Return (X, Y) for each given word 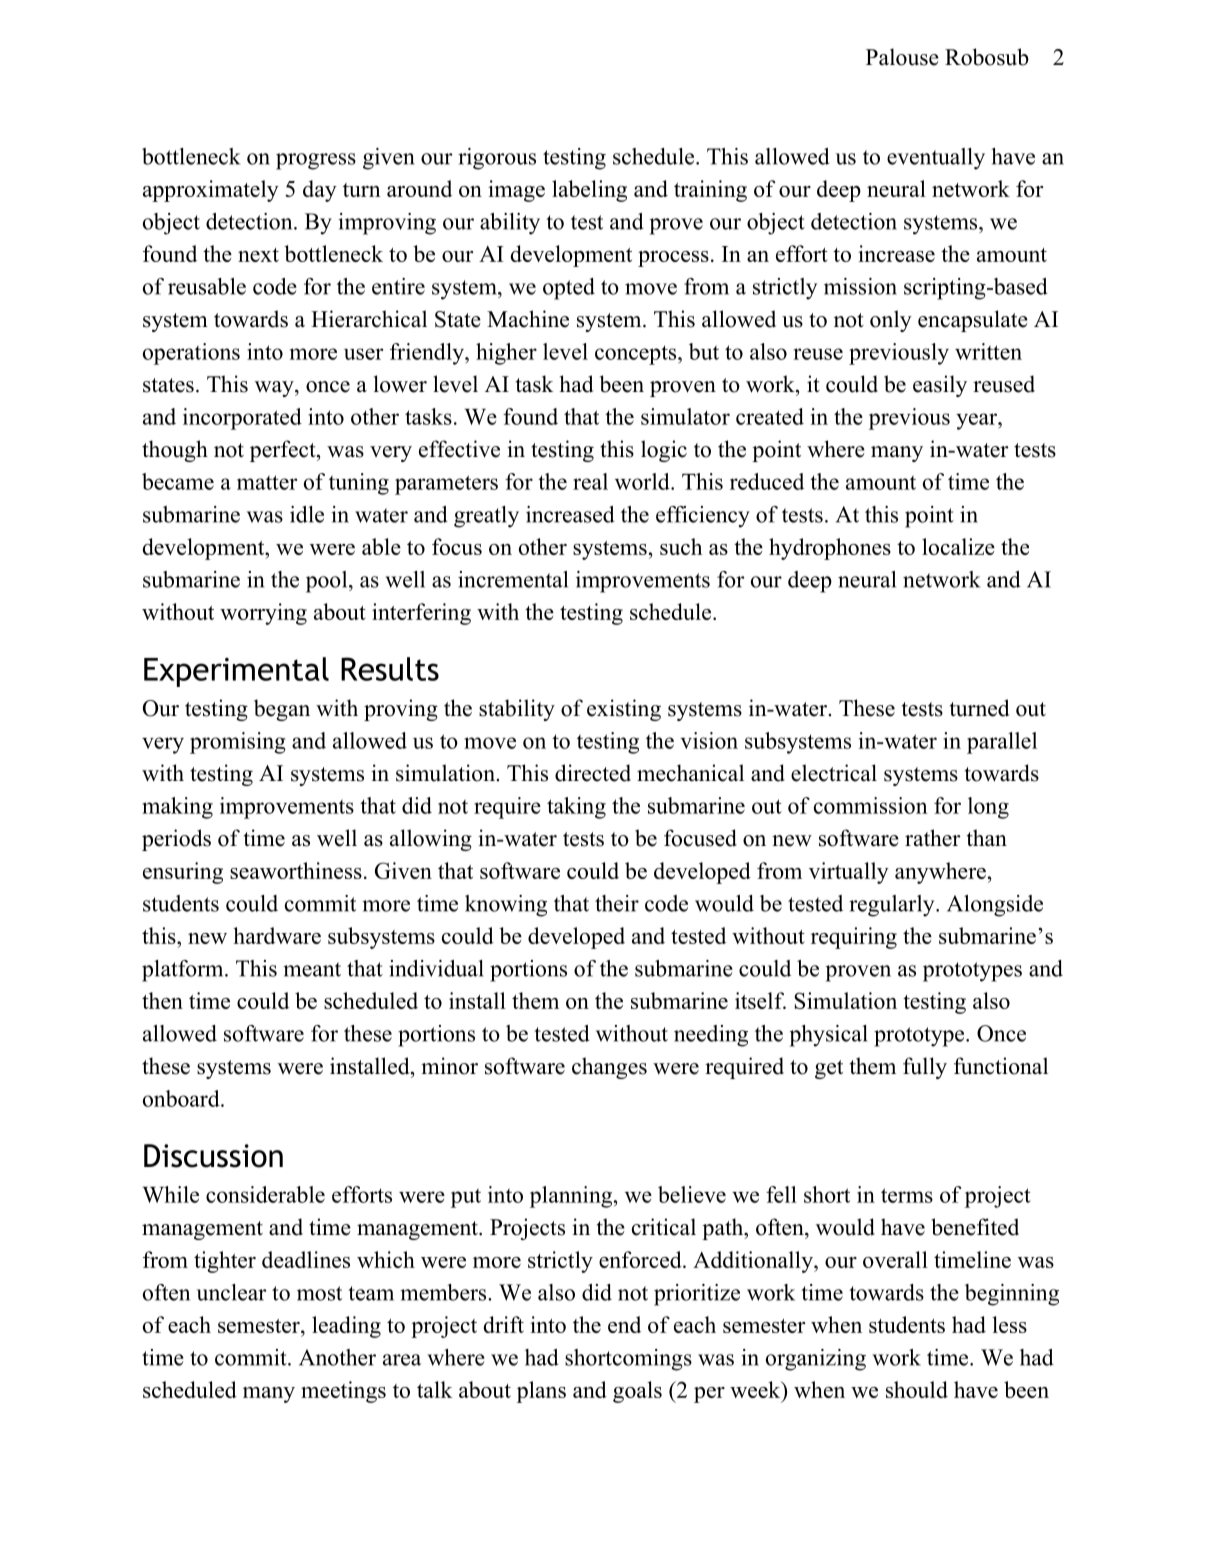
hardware (277, 935)
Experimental (236, 672)
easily (940, 386)
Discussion (213, 1156)
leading (346, 1327)
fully (925, 1068)
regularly (891, 906)
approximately (211, 191)
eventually (936, 159)
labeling (589, 191)
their (617, 903)
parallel (1002, 743)
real (590, 481)
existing (624, 710)
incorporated (242, 419)
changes (609, 1068)
